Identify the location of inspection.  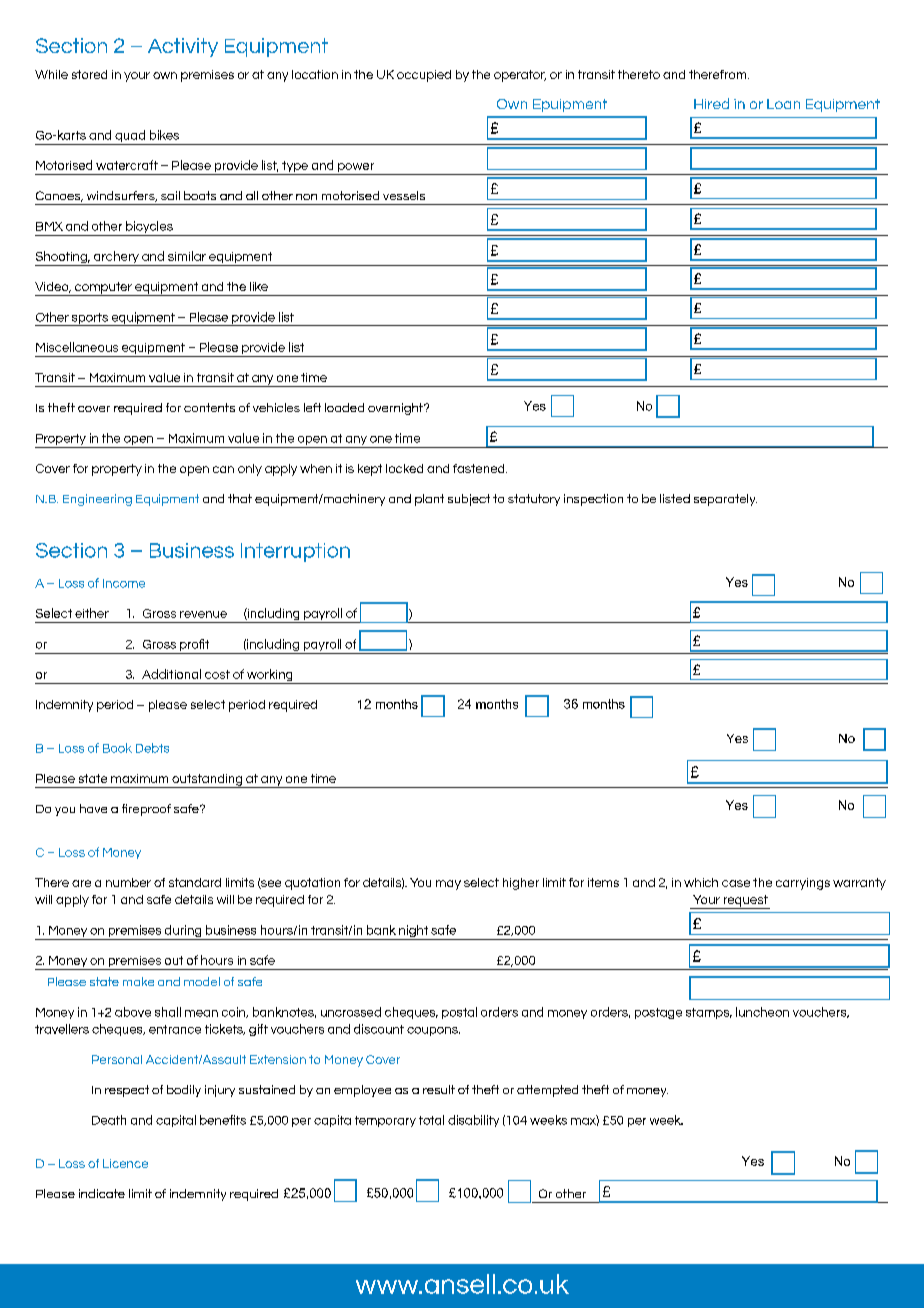
(593, 500).
